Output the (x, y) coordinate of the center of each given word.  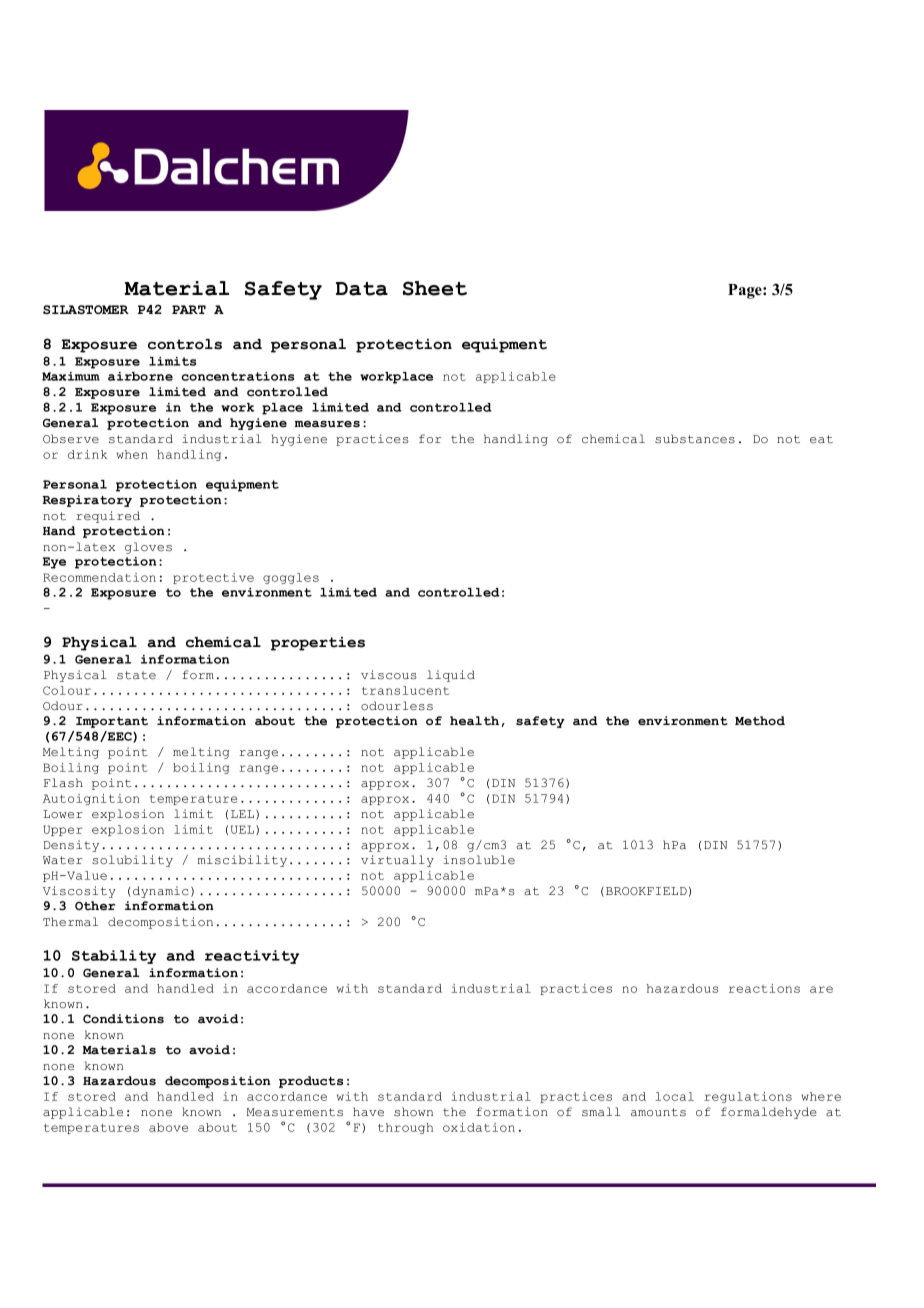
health (474, 721)
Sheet (435, 288)
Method (760, 721)
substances (695, 439)
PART (189, 309)
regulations (748, 1097)
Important (112, 722)
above (168, 1127)
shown (413, 1112)
